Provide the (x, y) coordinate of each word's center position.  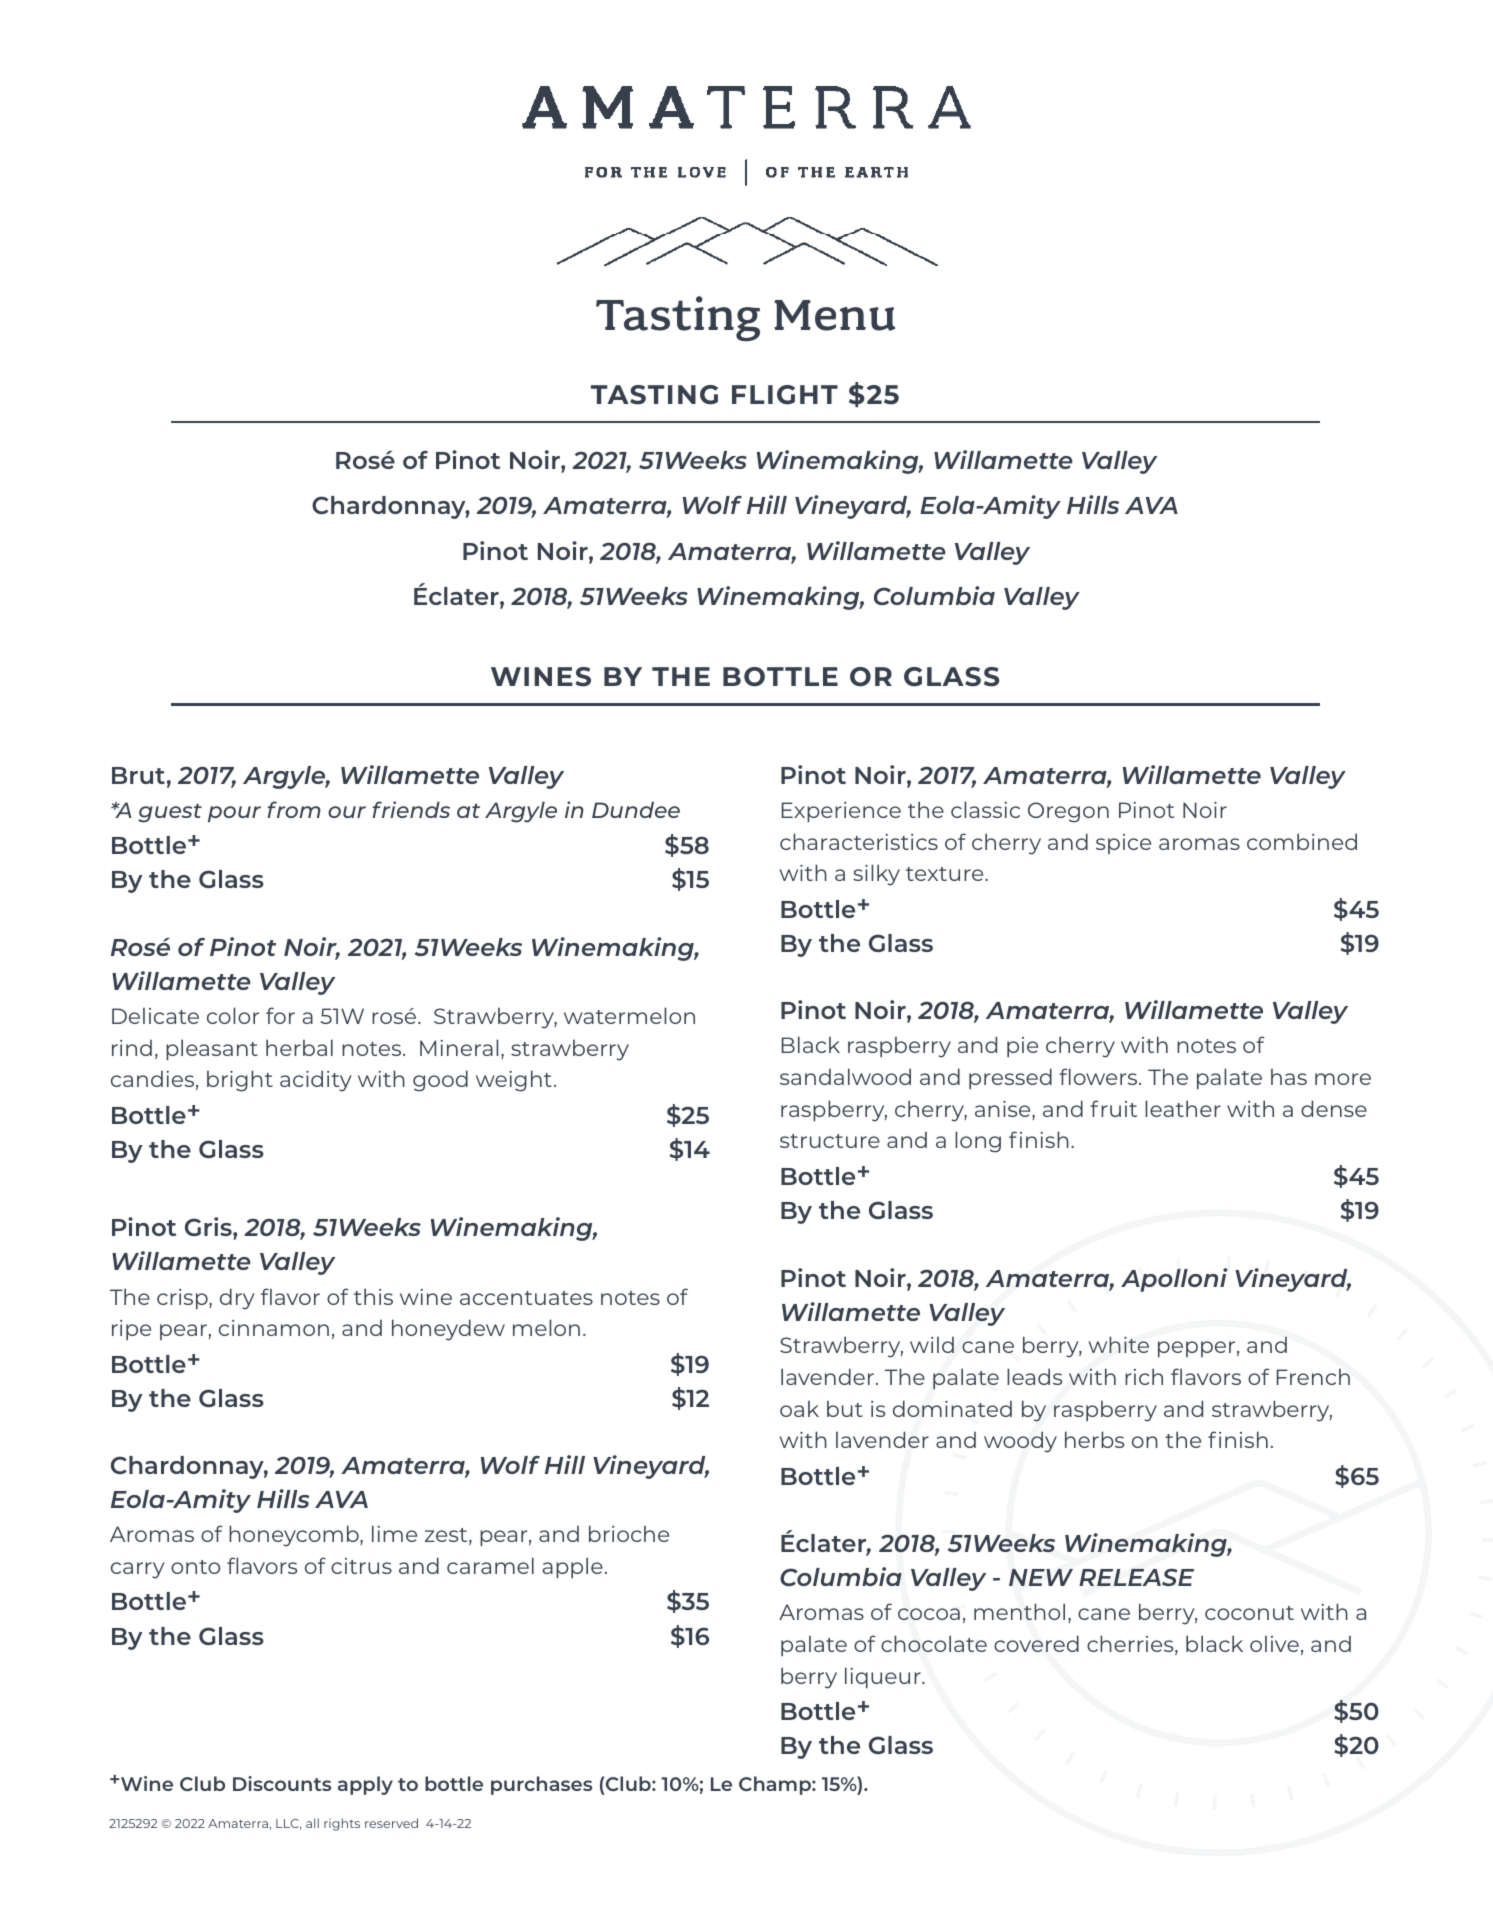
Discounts (282, 1783)
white (1118, 1344)
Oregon (1068, 812)
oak (799, 1409)
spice (1123, 844)
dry (237, 1299)
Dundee (636, 809)
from (294, 809)
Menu (834, 315)
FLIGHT (785, 395)
